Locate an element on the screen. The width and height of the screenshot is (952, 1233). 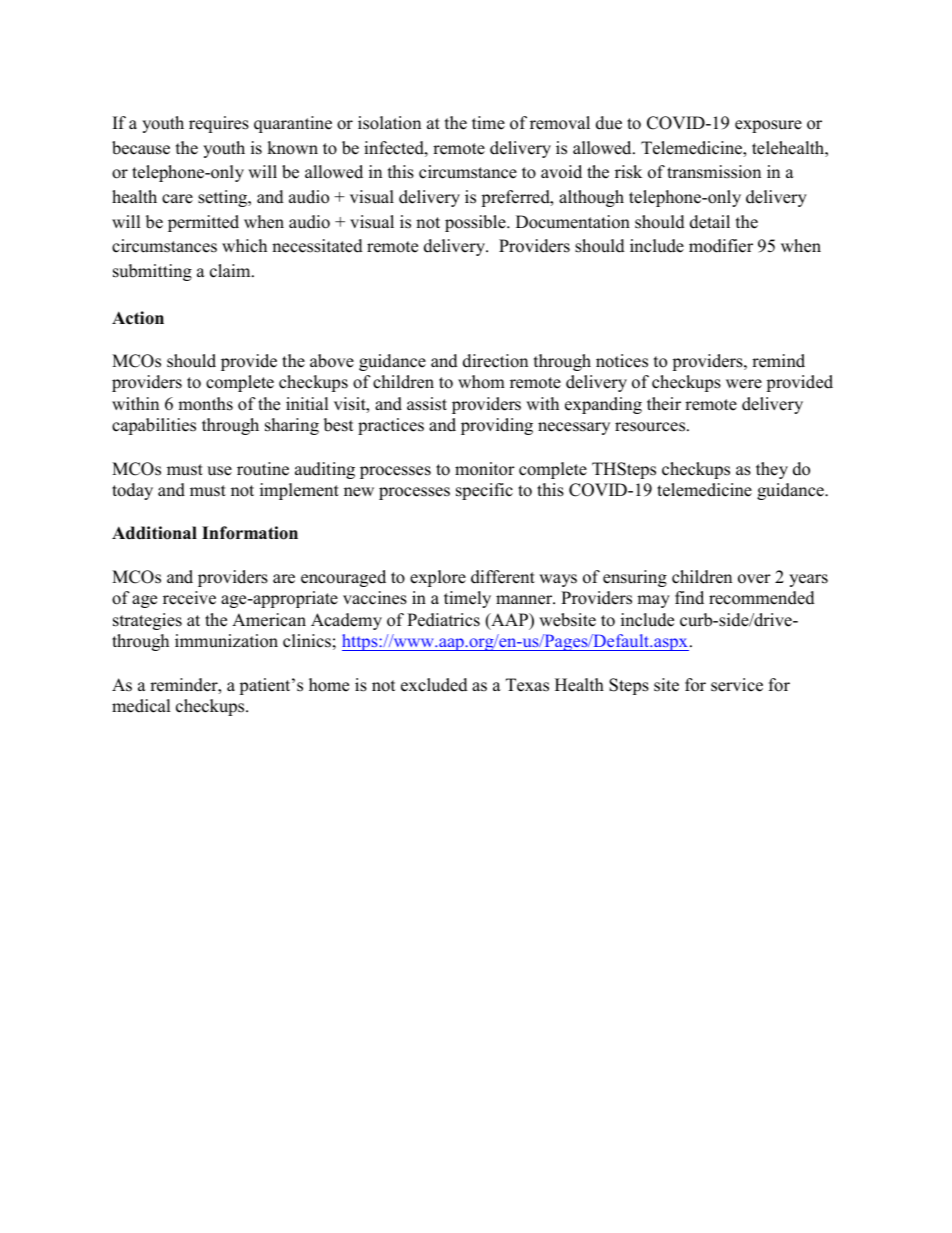
medical is located at coordinates (141, 706).
